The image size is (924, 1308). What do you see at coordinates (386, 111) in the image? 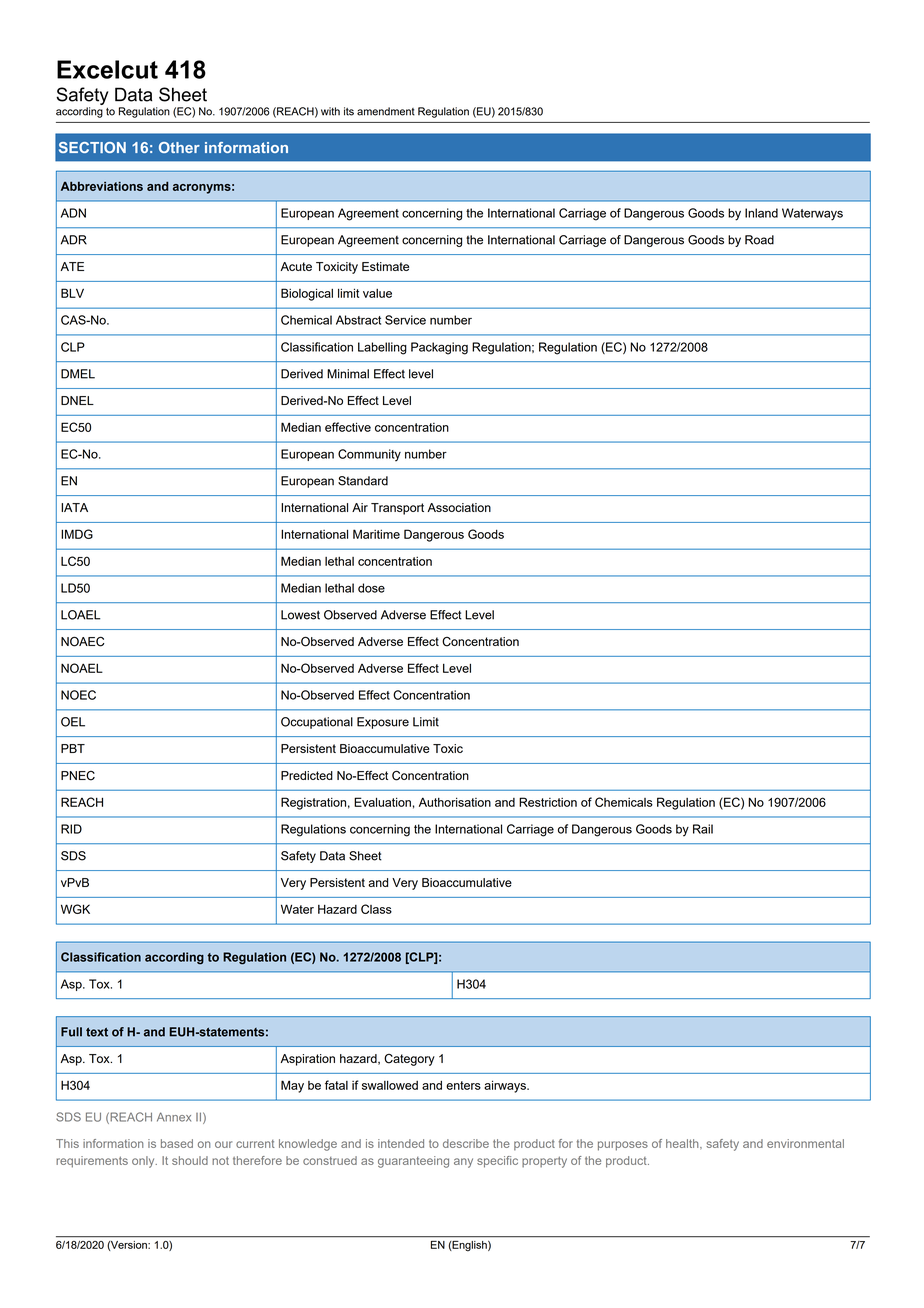
I see `amendment` at bounding box center [386, 111].
